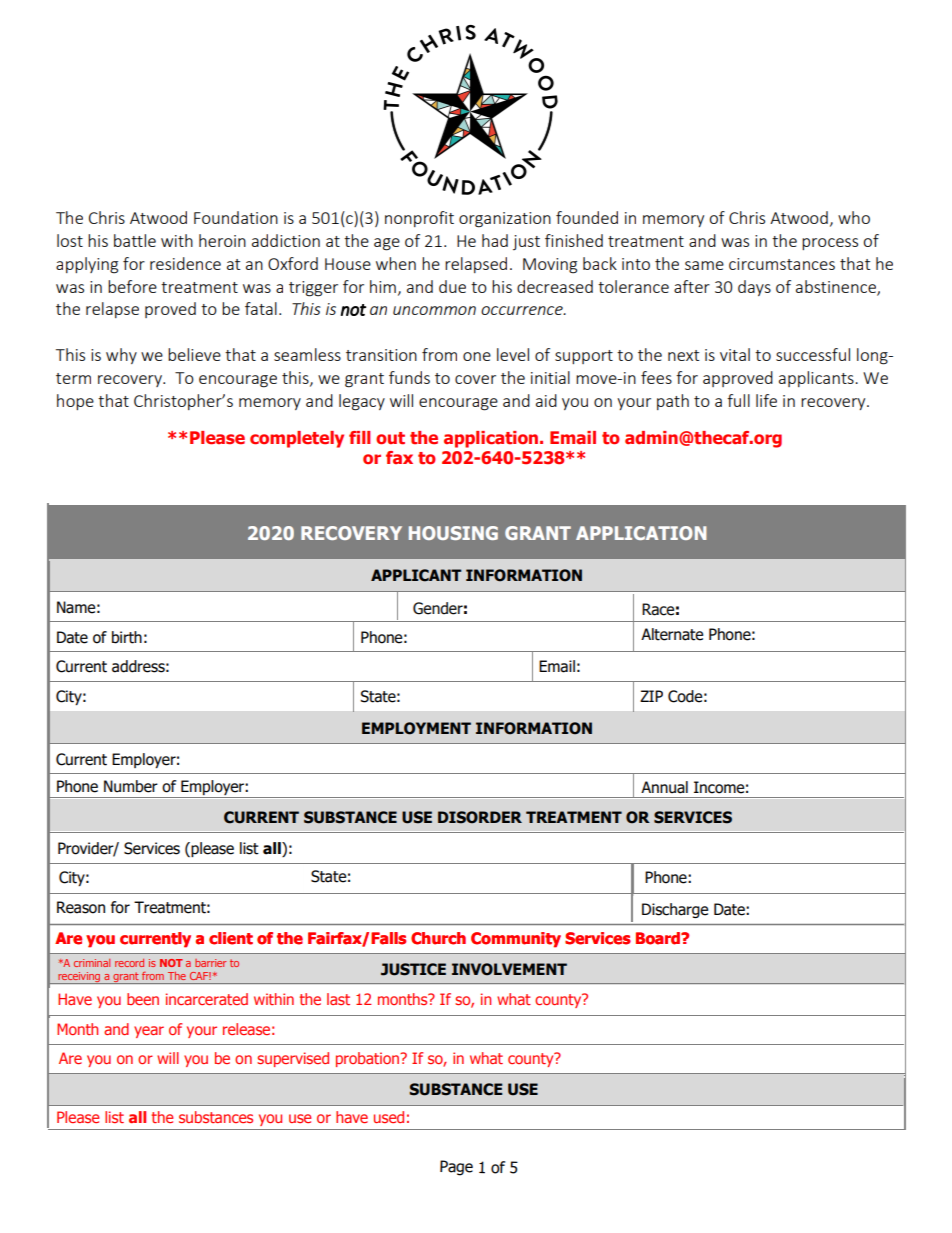 This screenshot has width=952, height=1233. What do you see at coordinates (127, 637) in the screenshot?
I see `birth` at bounding box center [127, 637].
